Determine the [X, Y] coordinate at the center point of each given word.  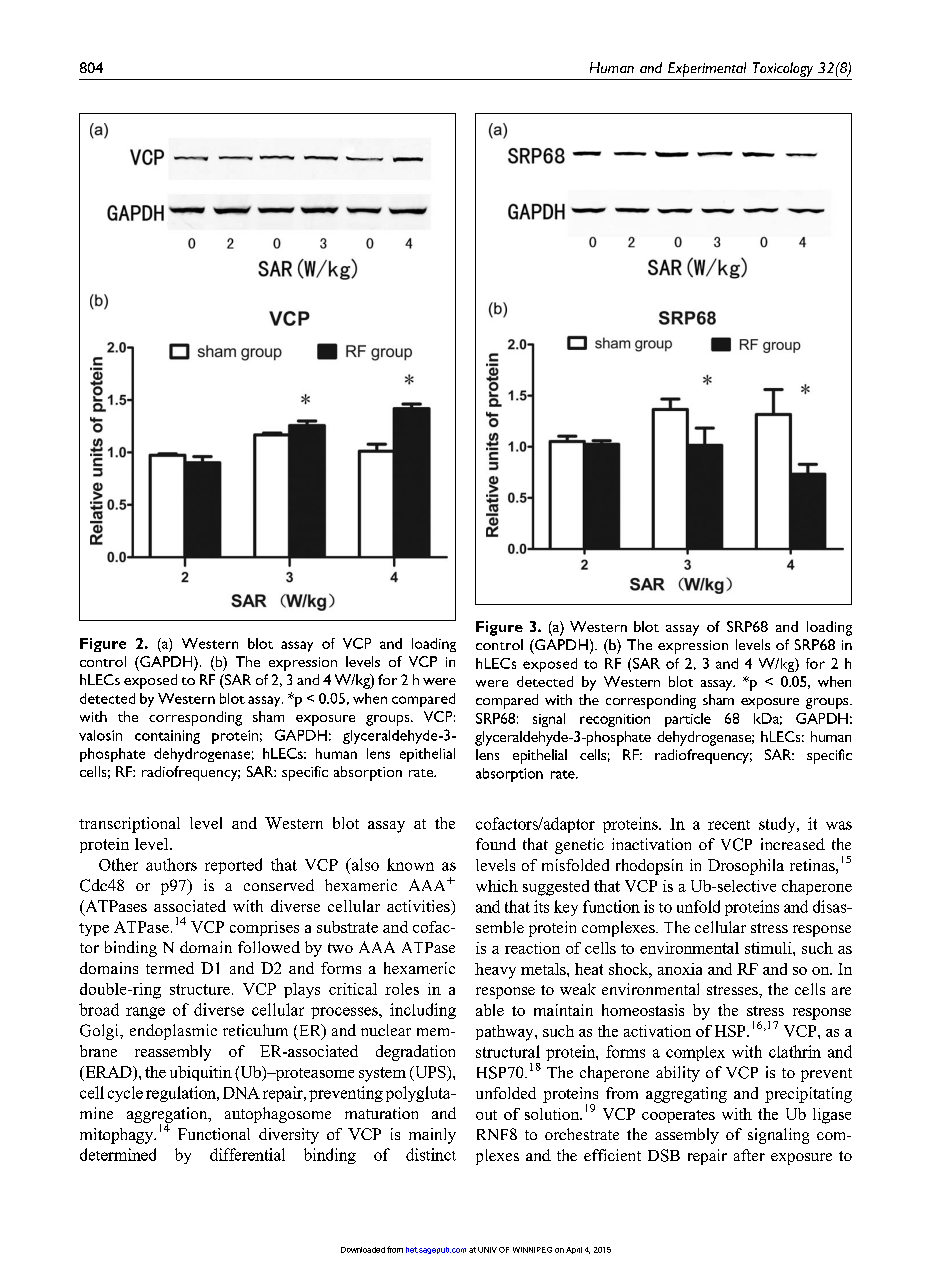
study [778, 825]
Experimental [707, 69]
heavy [495, 971]
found [496, 844]
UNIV [487, 1250]
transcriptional [129, 825]
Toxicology [783, 69]
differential [247, 1154]
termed [170, 968]
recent [729, 825]
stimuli [769, 948]
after [749, 1155]
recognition [615, 720]
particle [688, 720]
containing [167, 737]
